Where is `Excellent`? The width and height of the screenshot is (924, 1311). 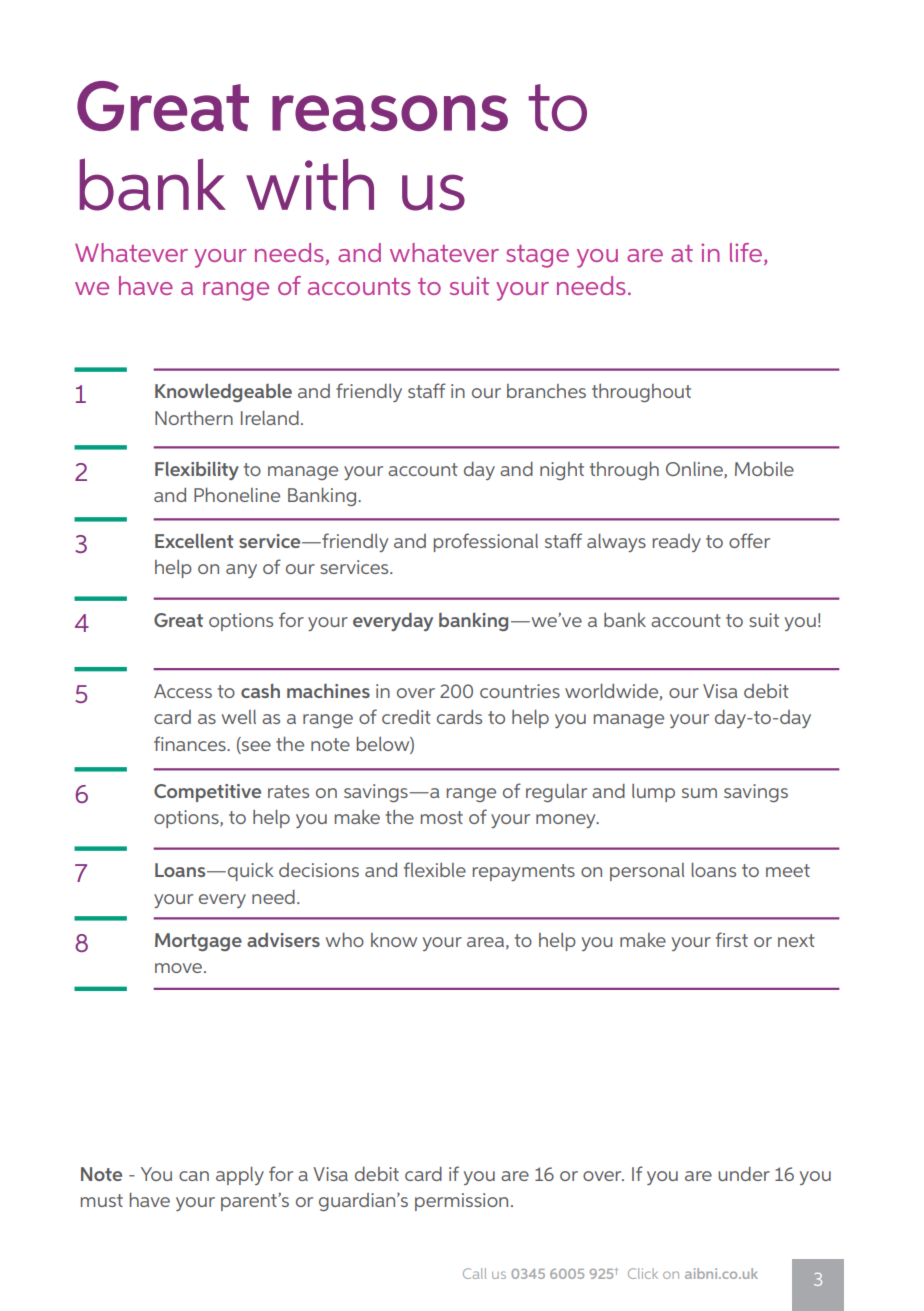
Excellent is located at coordinates (194, 540).
